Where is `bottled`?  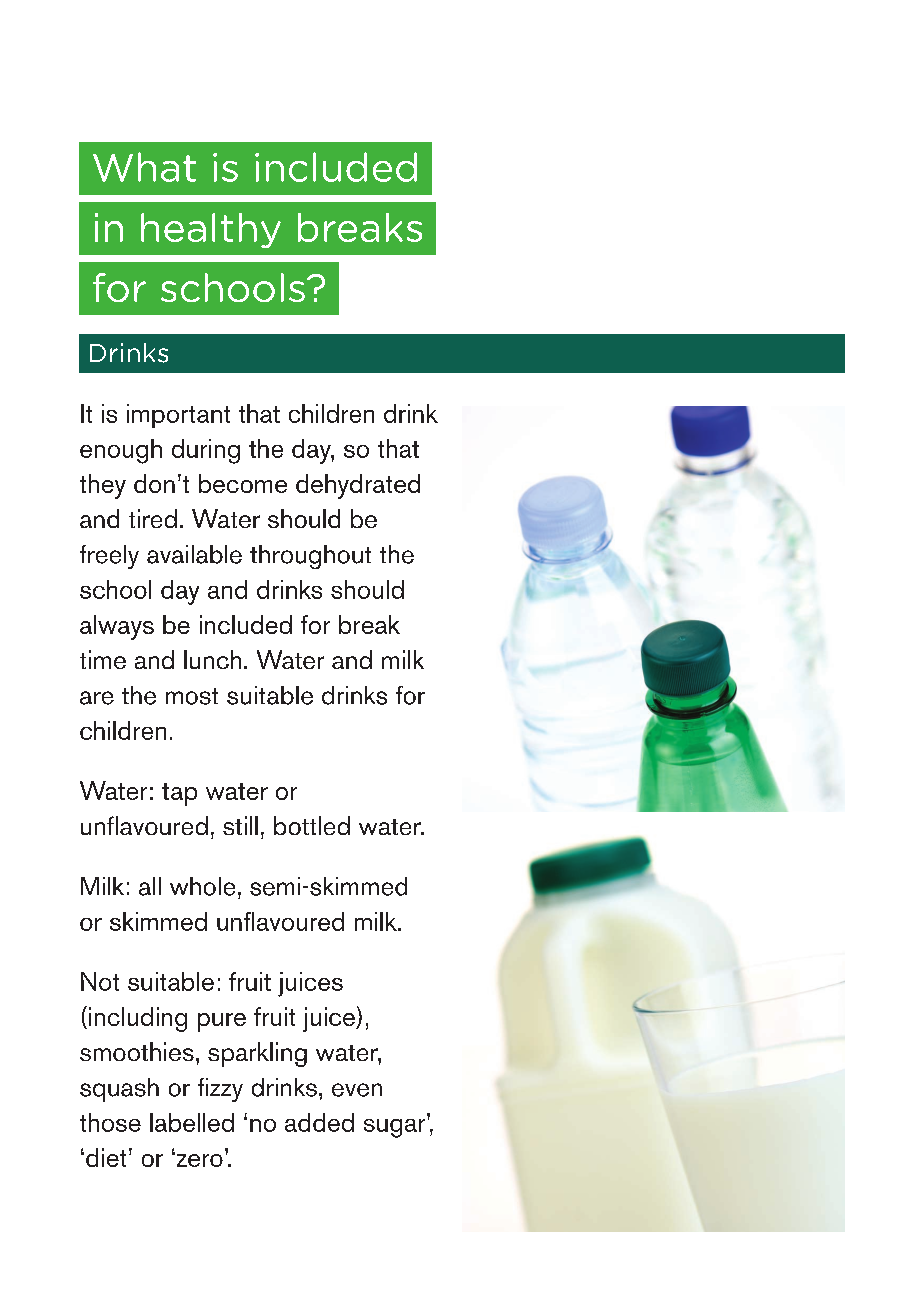 bottled is located at coordinates (312, 825).
